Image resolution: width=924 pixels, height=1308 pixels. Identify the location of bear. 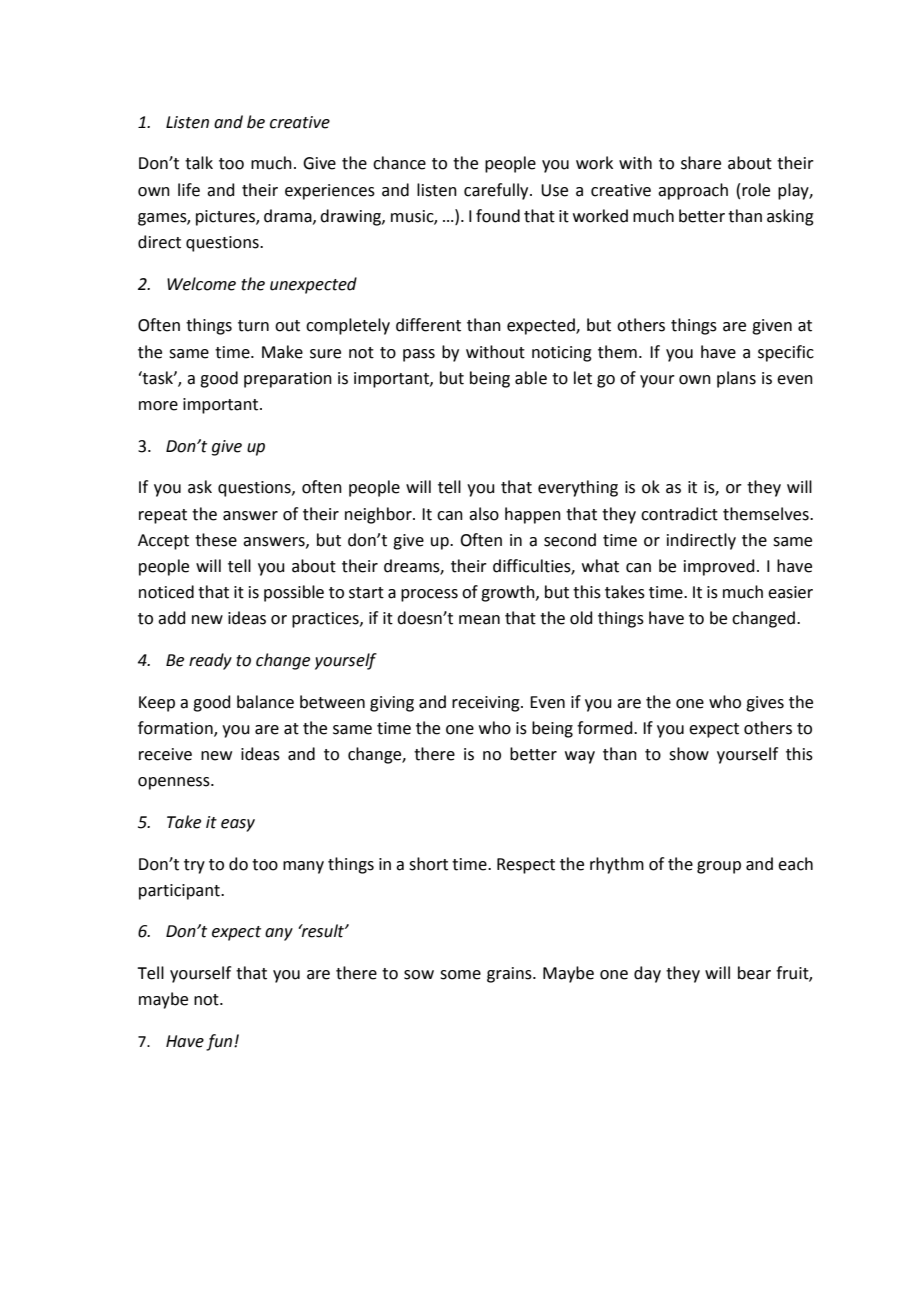
(754, 973).
